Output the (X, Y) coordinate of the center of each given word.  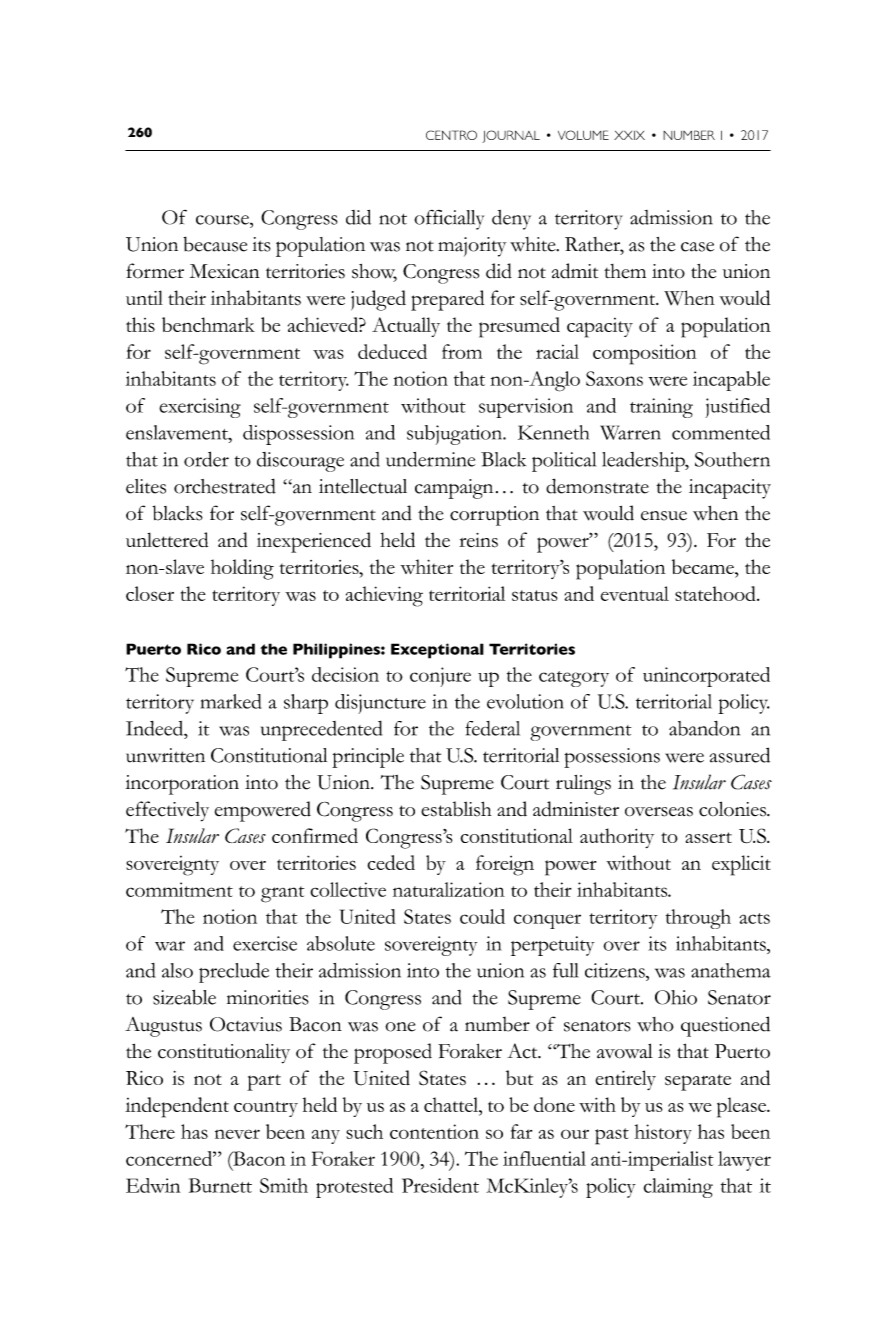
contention (434, 1131)
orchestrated (225, 486)
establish (456, 809)
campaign (454, 489)
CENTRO (451, 135)
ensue (664, 516)
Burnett (220, 1185)
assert (708, 837)
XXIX (629, 135)
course (223, 220)
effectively (167, 811)
